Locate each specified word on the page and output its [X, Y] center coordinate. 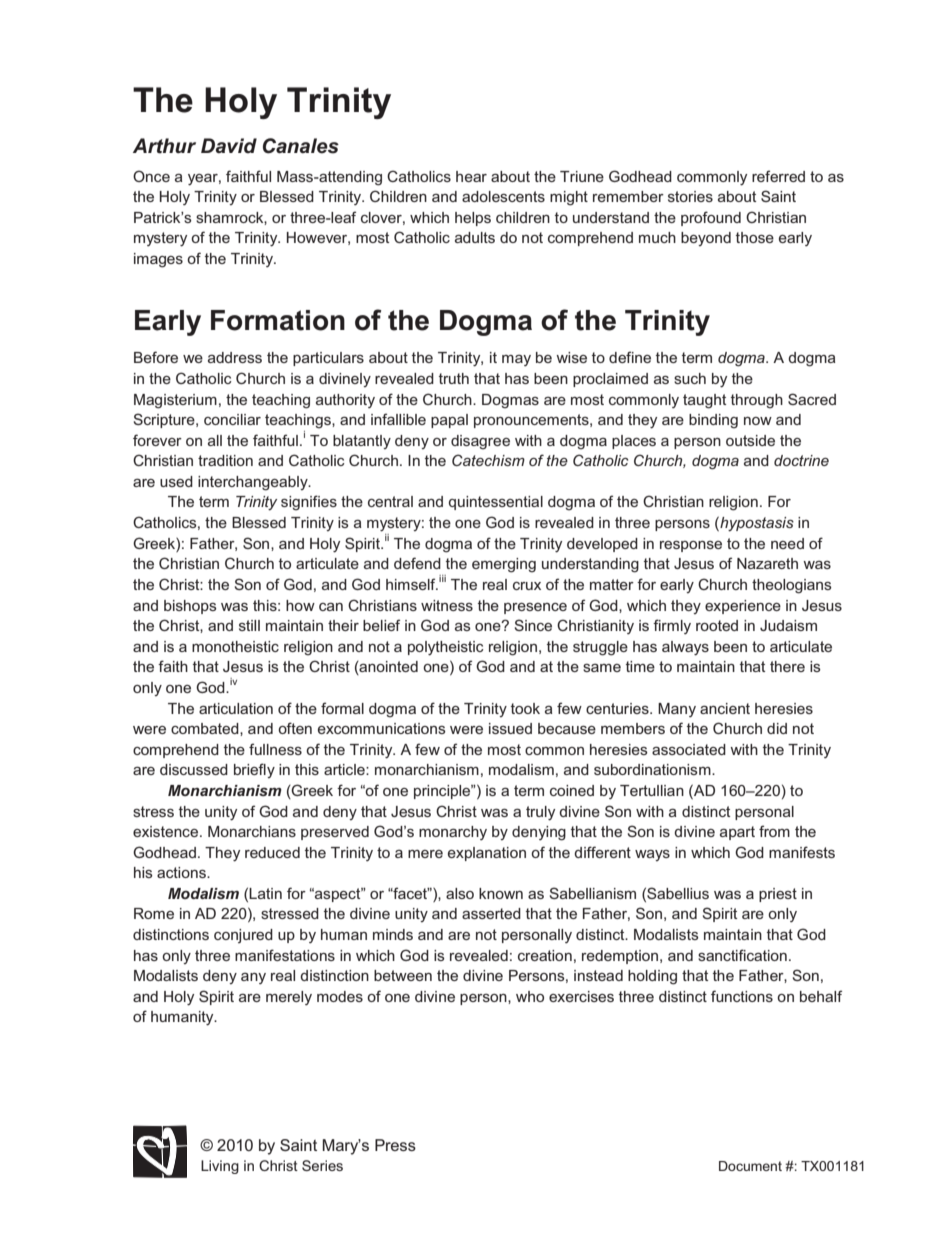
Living [220, 1167]
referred [778, 176]
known [501, 893]
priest [778, 895]
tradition [225, 460]
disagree [480, 442]
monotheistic [235, 646]
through [757, 401]
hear [471, 176]
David [229, 146]
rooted [717, 625]
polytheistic [446, 648]
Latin [265, 893]
